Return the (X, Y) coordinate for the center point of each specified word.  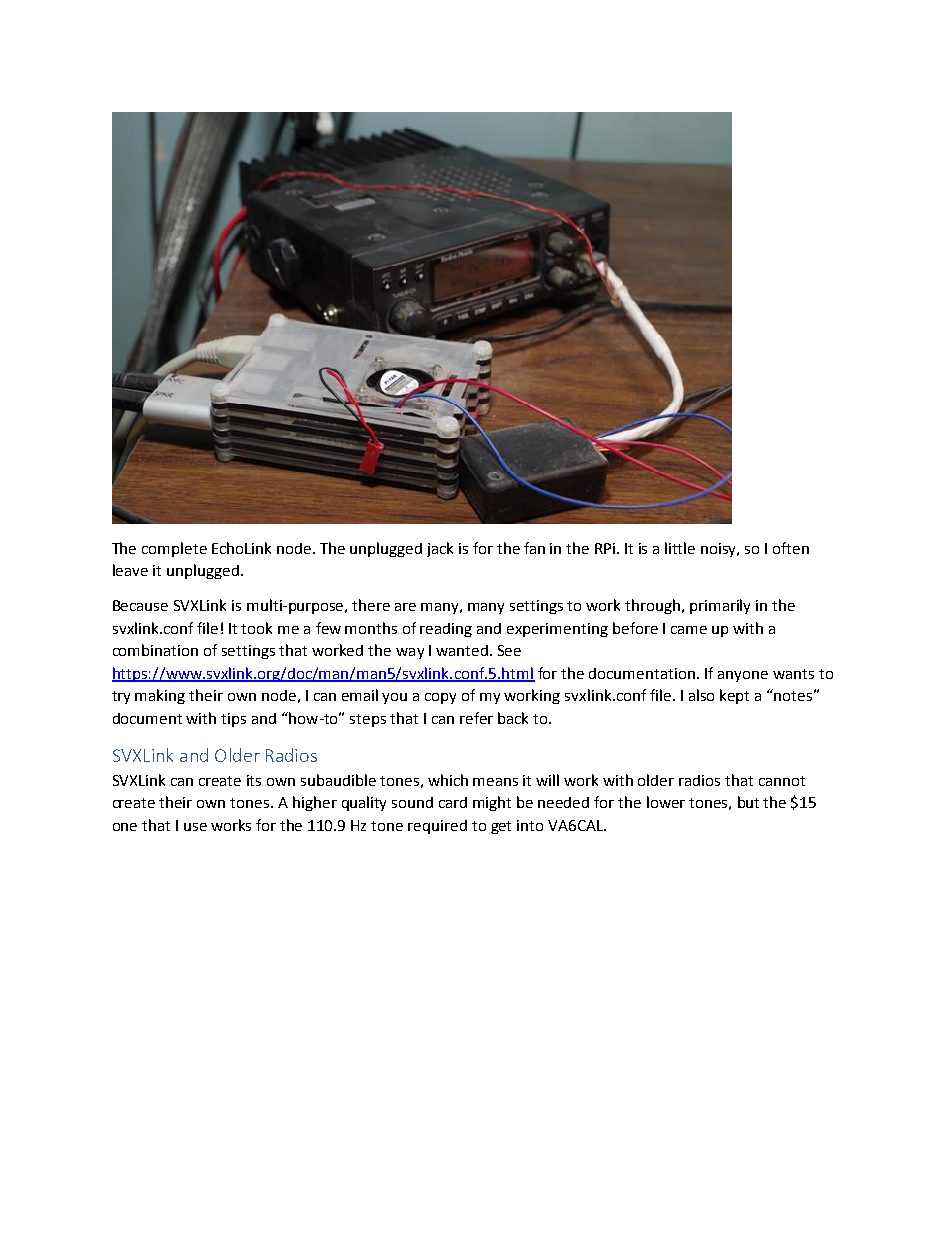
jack (440, 549)
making (160, 696)
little (680, 548)
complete (174, 549)
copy (440, 698)
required (437, 827)
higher (315, 803)
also (701, 695)
